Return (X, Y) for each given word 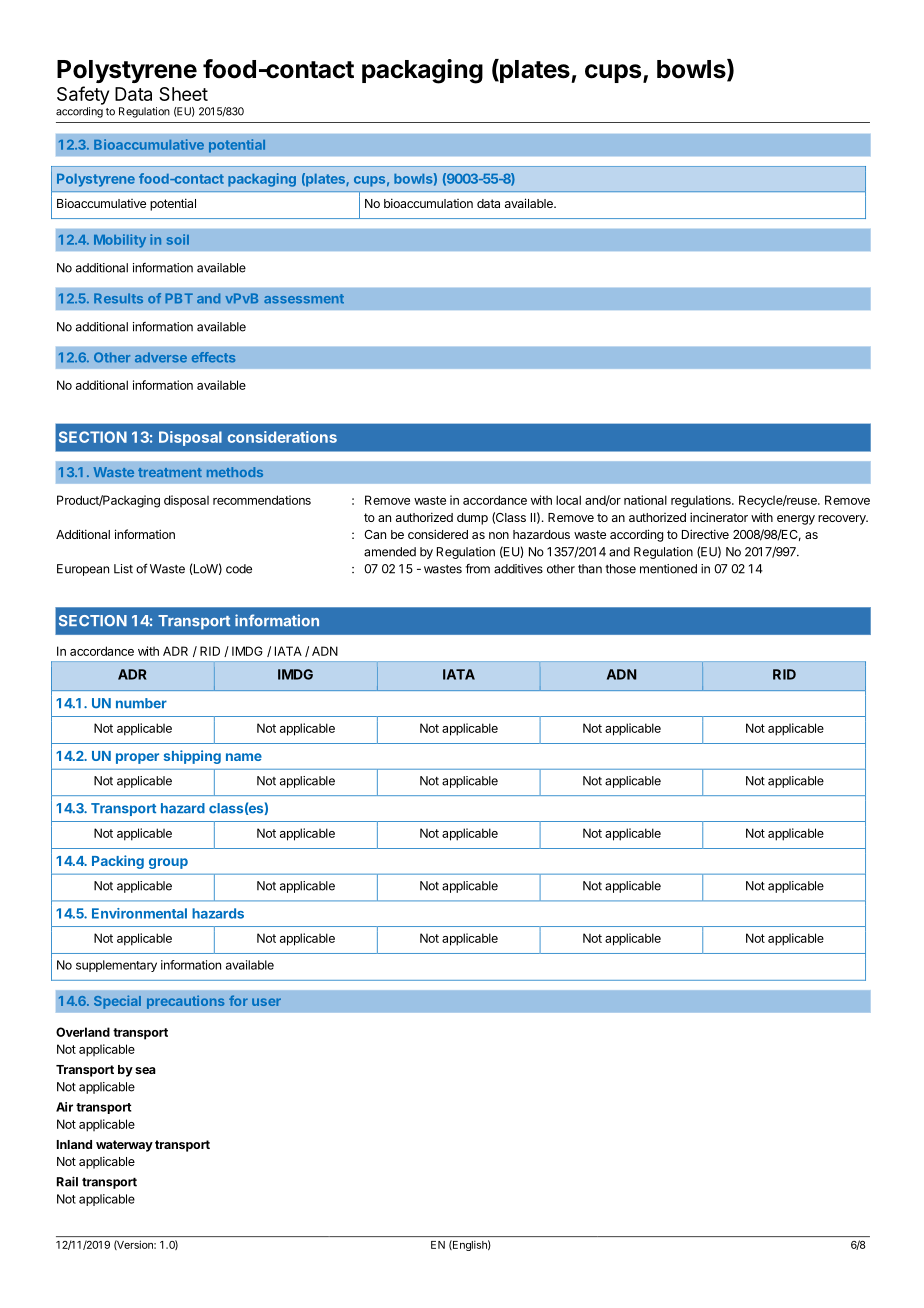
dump (472, 519)
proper (137, 758)
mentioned (668, 569)
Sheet (183, 94)
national (645, 500)
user (266, 1002)
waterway (124, 1146)
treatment (170, 472)
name (244, 757)
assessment (304, 299)
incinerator (719, 517)
